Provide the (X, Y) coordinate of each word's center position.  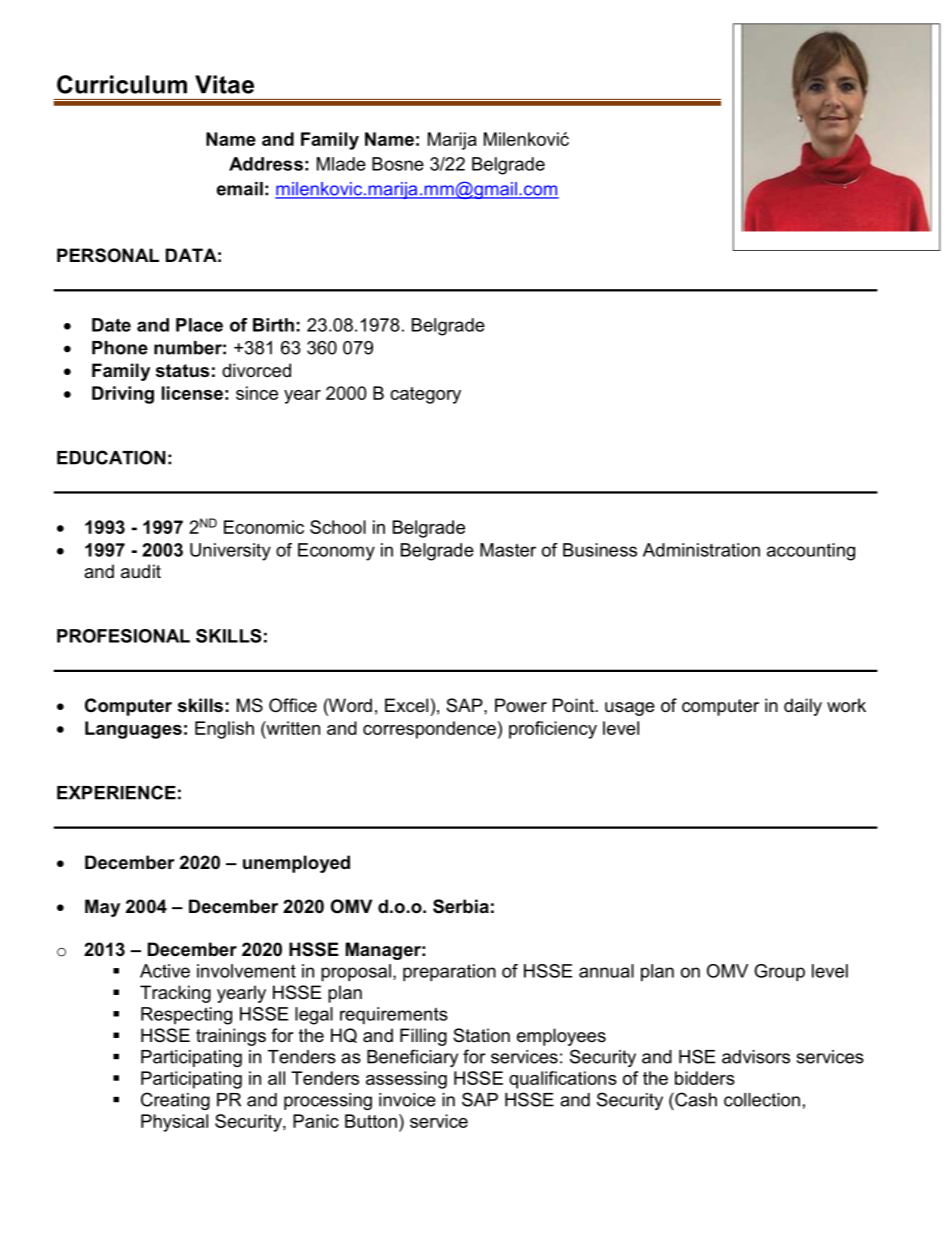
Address (266, 164)
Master (508, 550)
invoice (407, 1100)
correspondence (429, 730)
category (425, 395)
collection (762, 1100)
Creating (175, 1101)
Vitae (224, 84)
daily (803, 707)
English (224, 730)
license (192, 393)
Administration (701, 550)
